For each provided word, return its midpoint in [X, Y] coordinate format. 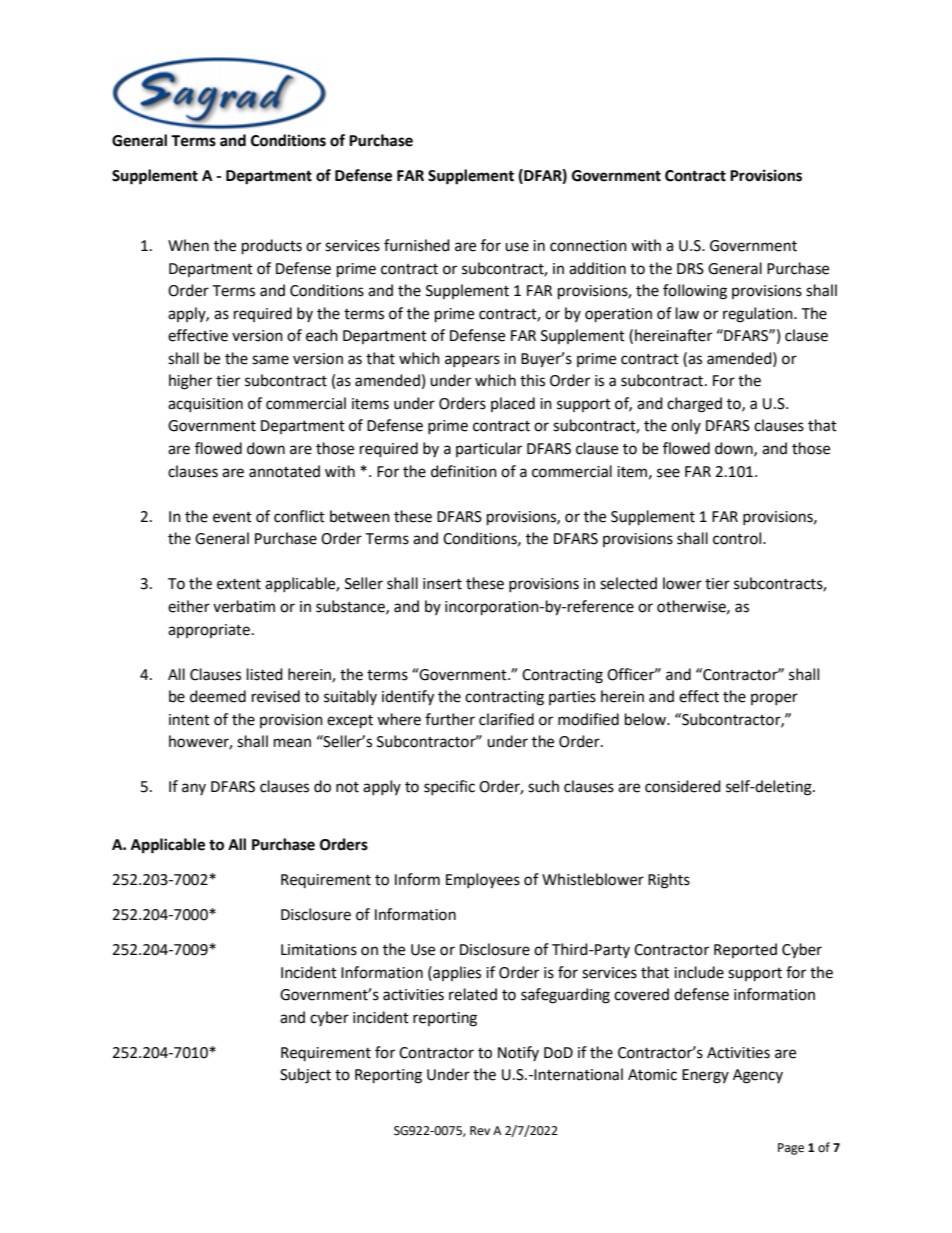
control [738, 538]
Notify [518, 1053]
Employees [483, 881]
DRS [690, 269]
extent [239, 584]
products [272, 247]
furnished [417, 245]
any [194, 789]
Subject [305, 1076]
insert [442, 584]
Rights [669, 881]
